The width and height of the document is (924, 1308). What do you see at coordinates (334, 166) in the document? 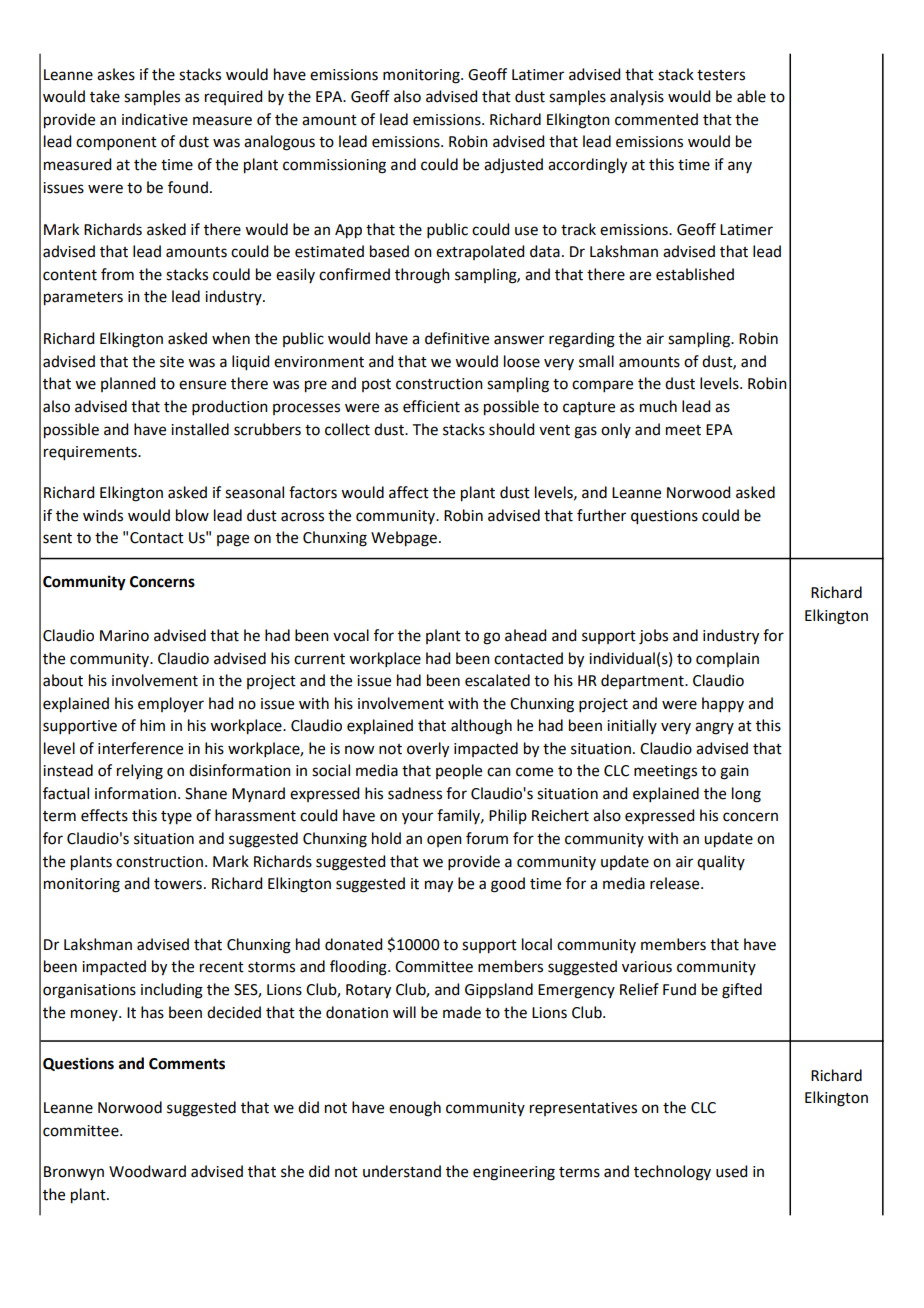
I see `commissioning` at bounding box center [334, 166].
